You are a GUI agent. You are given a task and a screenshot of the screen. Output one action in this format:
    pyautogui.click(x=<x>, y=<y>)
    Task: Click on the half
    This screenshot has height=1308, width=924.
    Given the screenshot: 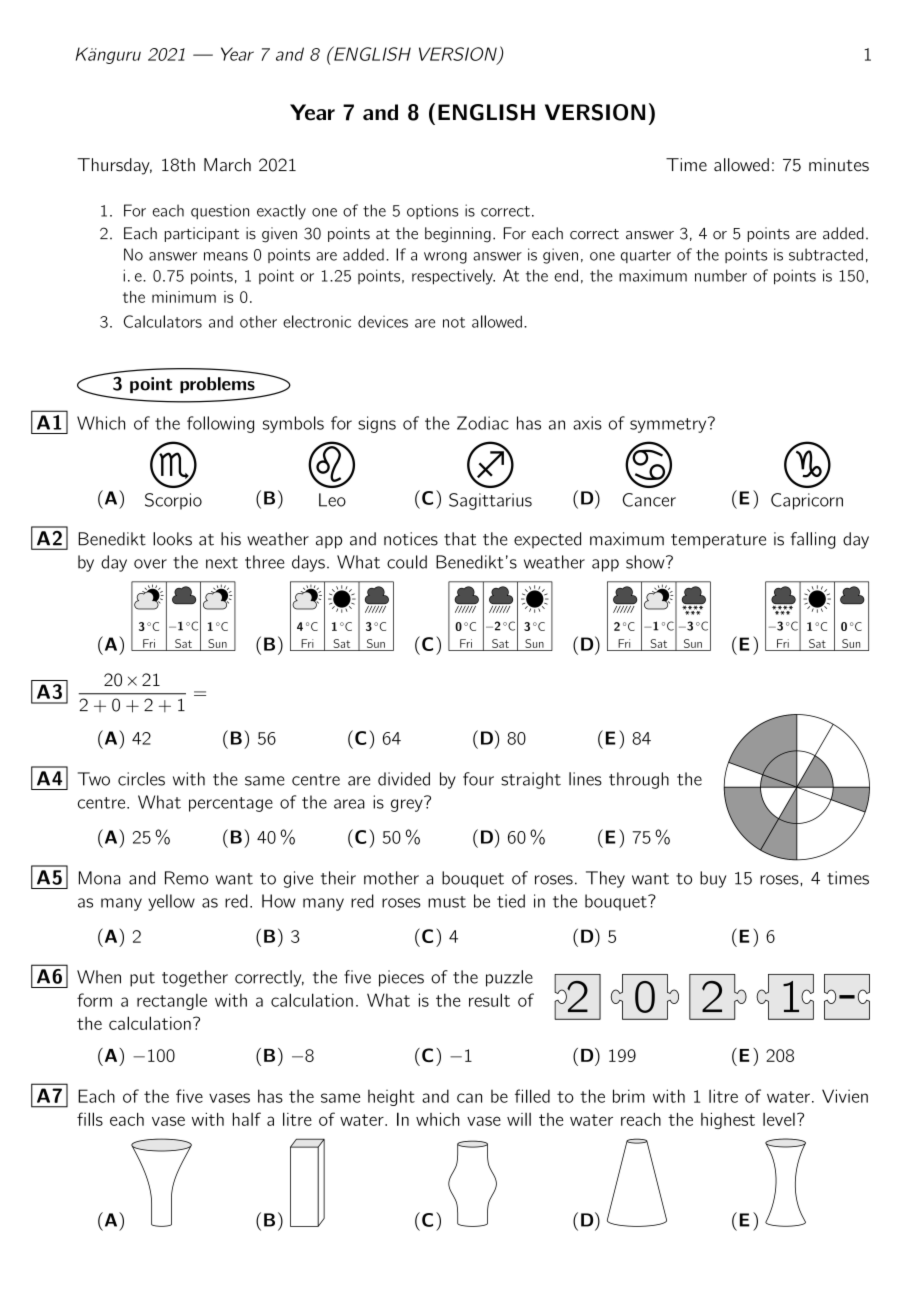 What is the action you would take?
    pyautogui.click(x=247, y=1119)
